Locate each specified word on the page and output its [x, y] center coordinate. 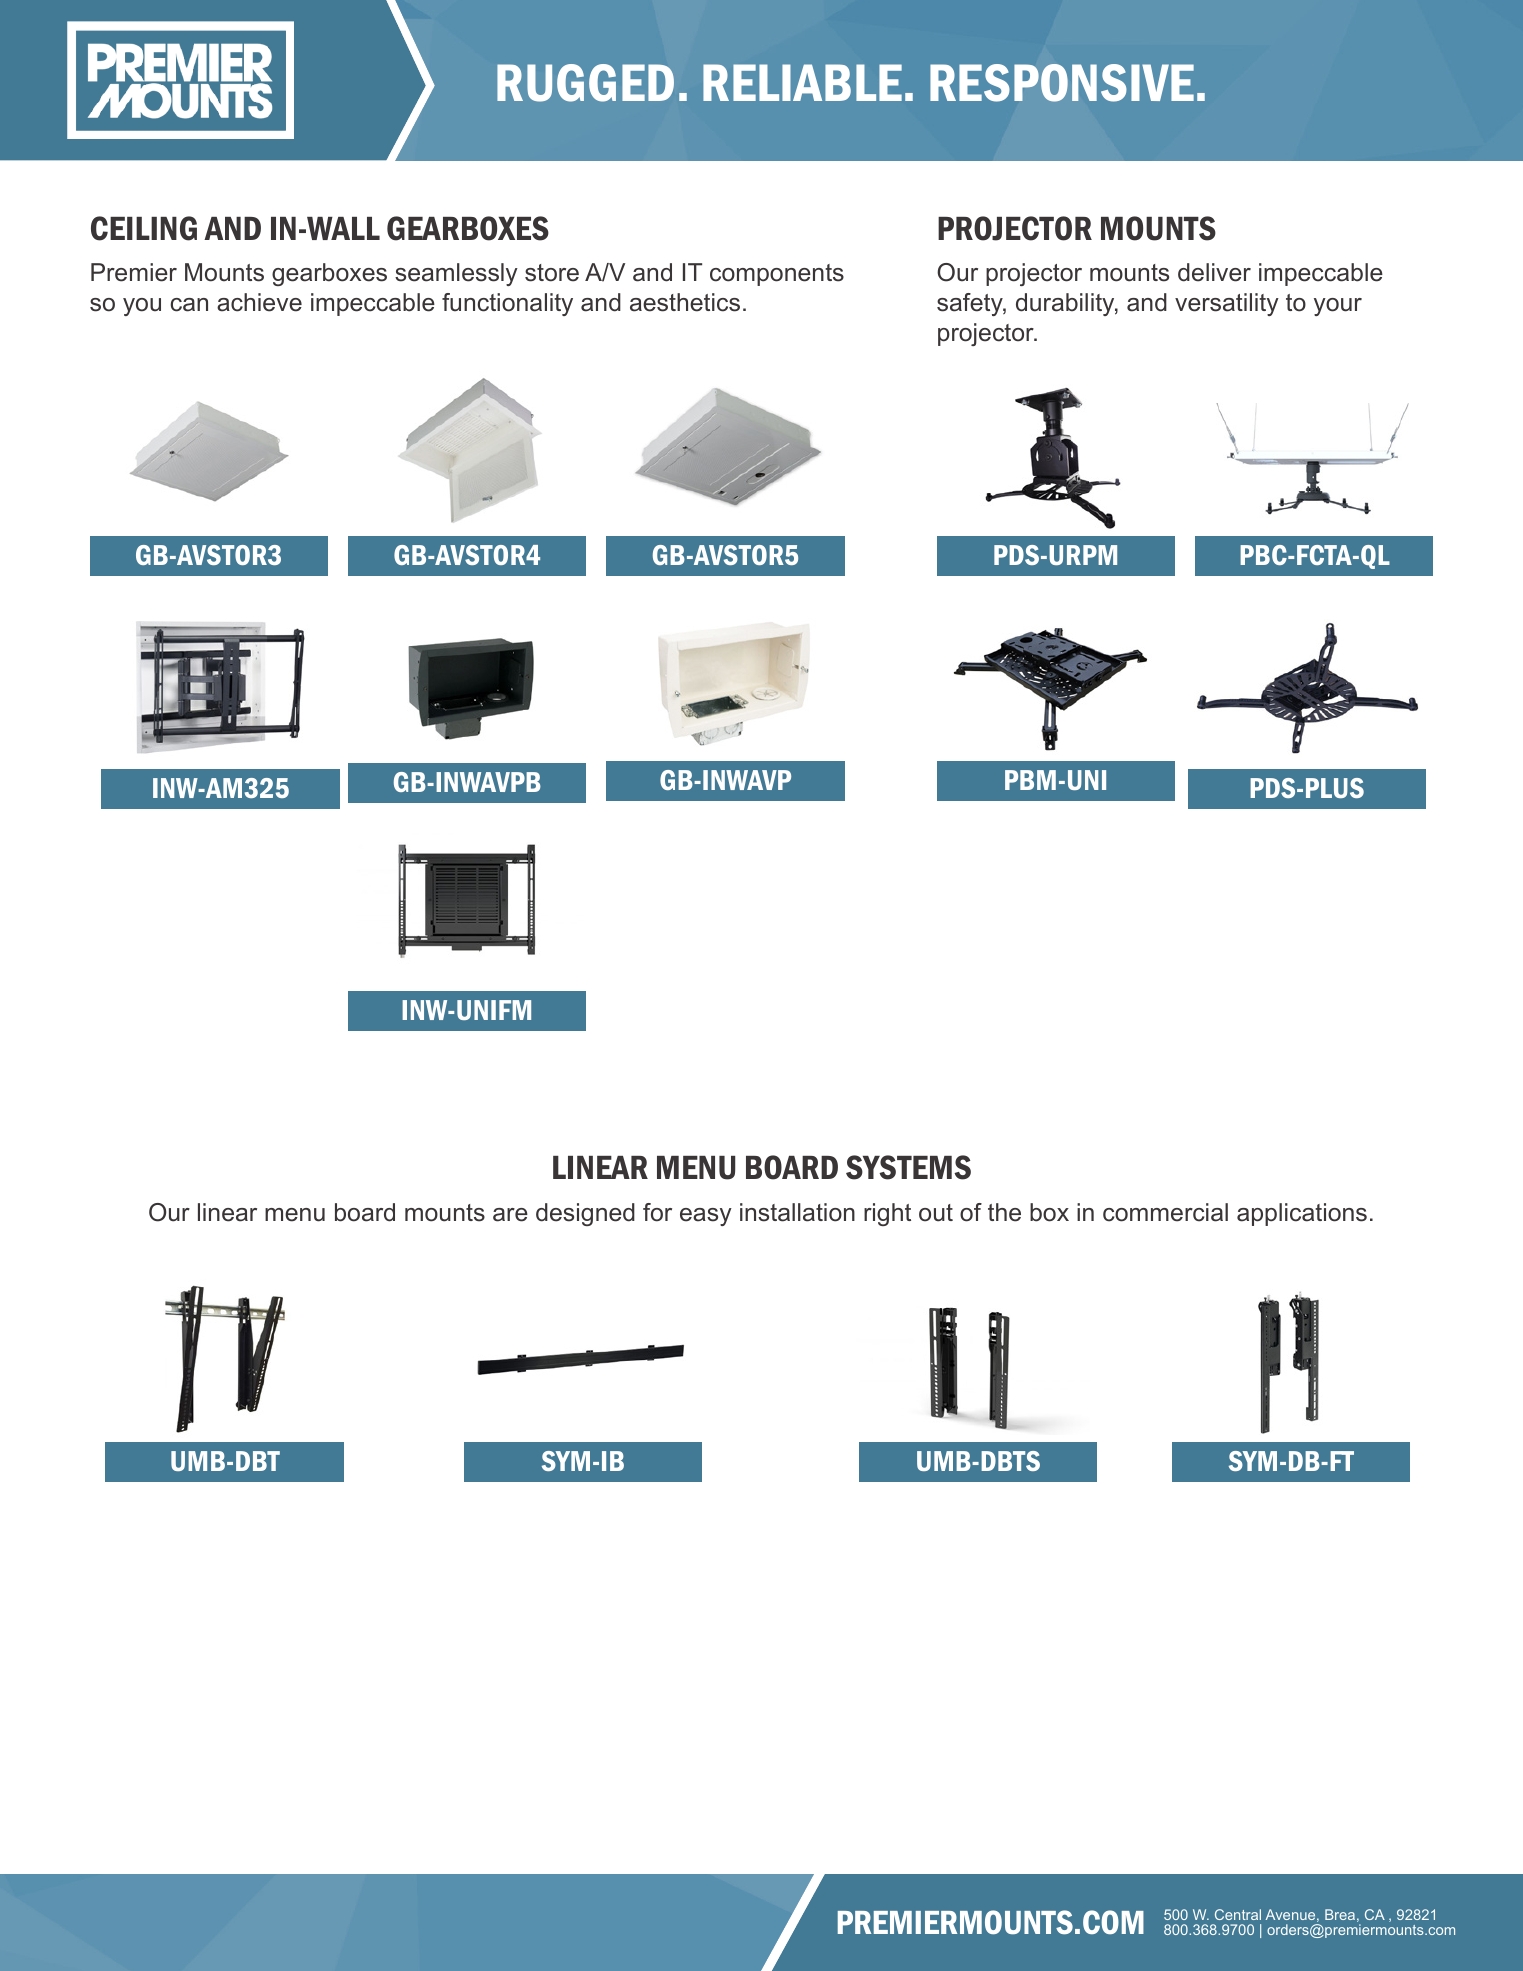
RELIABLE [802, 82]
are [510, 1215]
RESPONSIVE [1062, 83]
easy [706, 1217]
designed [585, 1214]
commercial [1165, 1212]
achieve [259, 302]
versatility [1227, 304]
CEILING [144, 228]
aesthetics [685, 302]
